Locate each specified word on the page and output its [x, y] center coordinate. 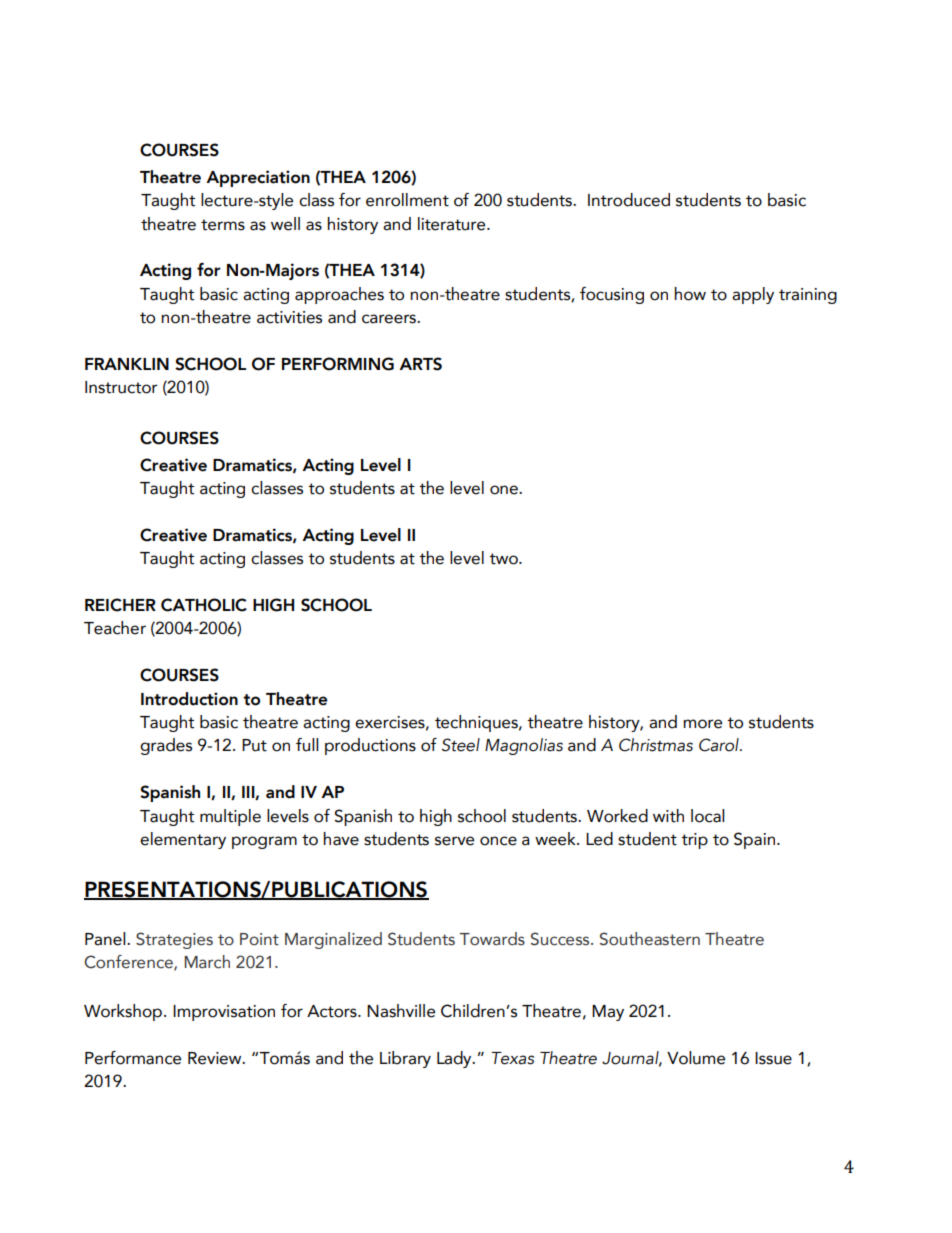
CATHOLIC [204, 605]
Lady [455, 1059]
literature [453, 224]
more [702, 724]
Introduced [629, 200]
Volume [696, 1058]
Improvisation [224, 1013]
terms [223, 225]
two [504, 559]
